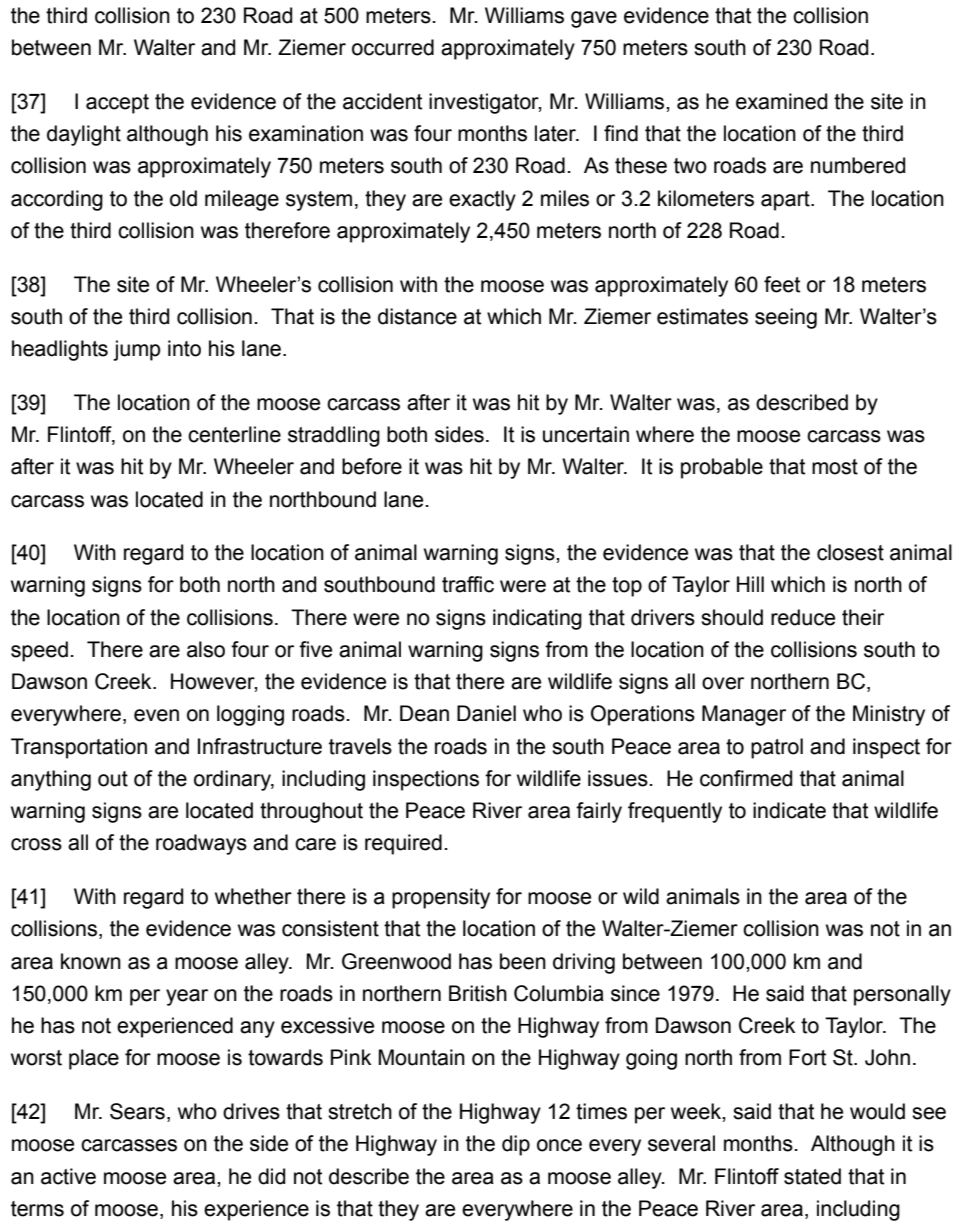 The image size is (967, 1232). I want to click on examined, so click(781, 101).
